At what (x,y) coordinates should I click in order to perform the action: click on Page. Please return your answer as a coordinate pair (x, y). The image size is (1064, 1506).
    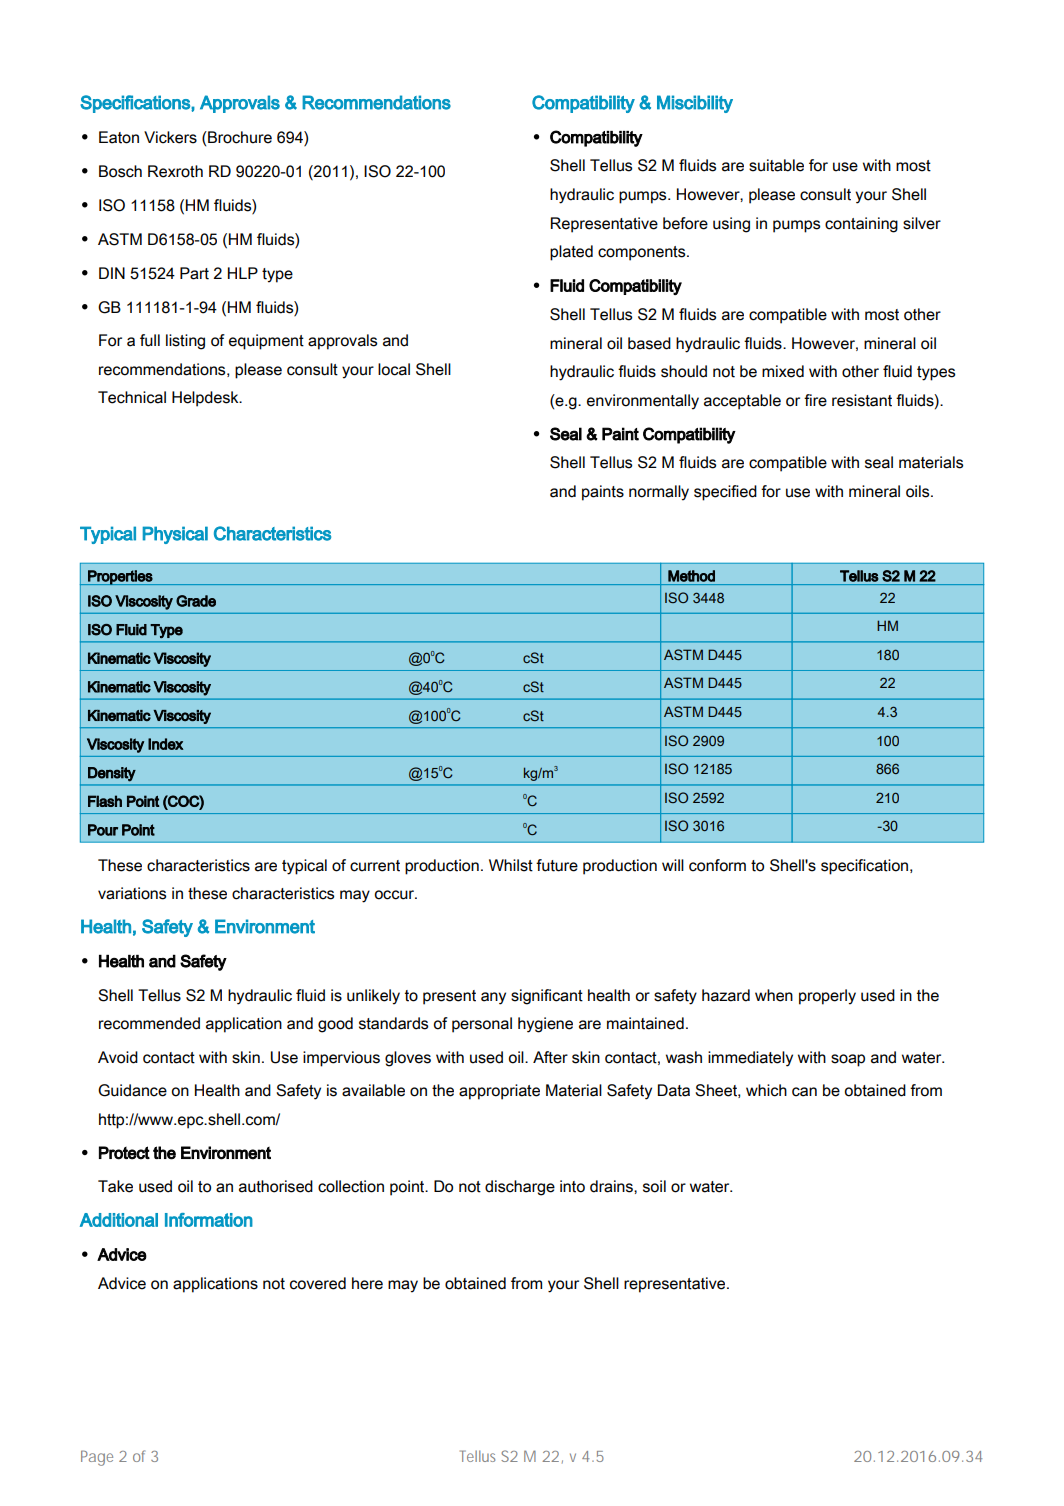
    Looking at the image, I should click on (97, 1458).
